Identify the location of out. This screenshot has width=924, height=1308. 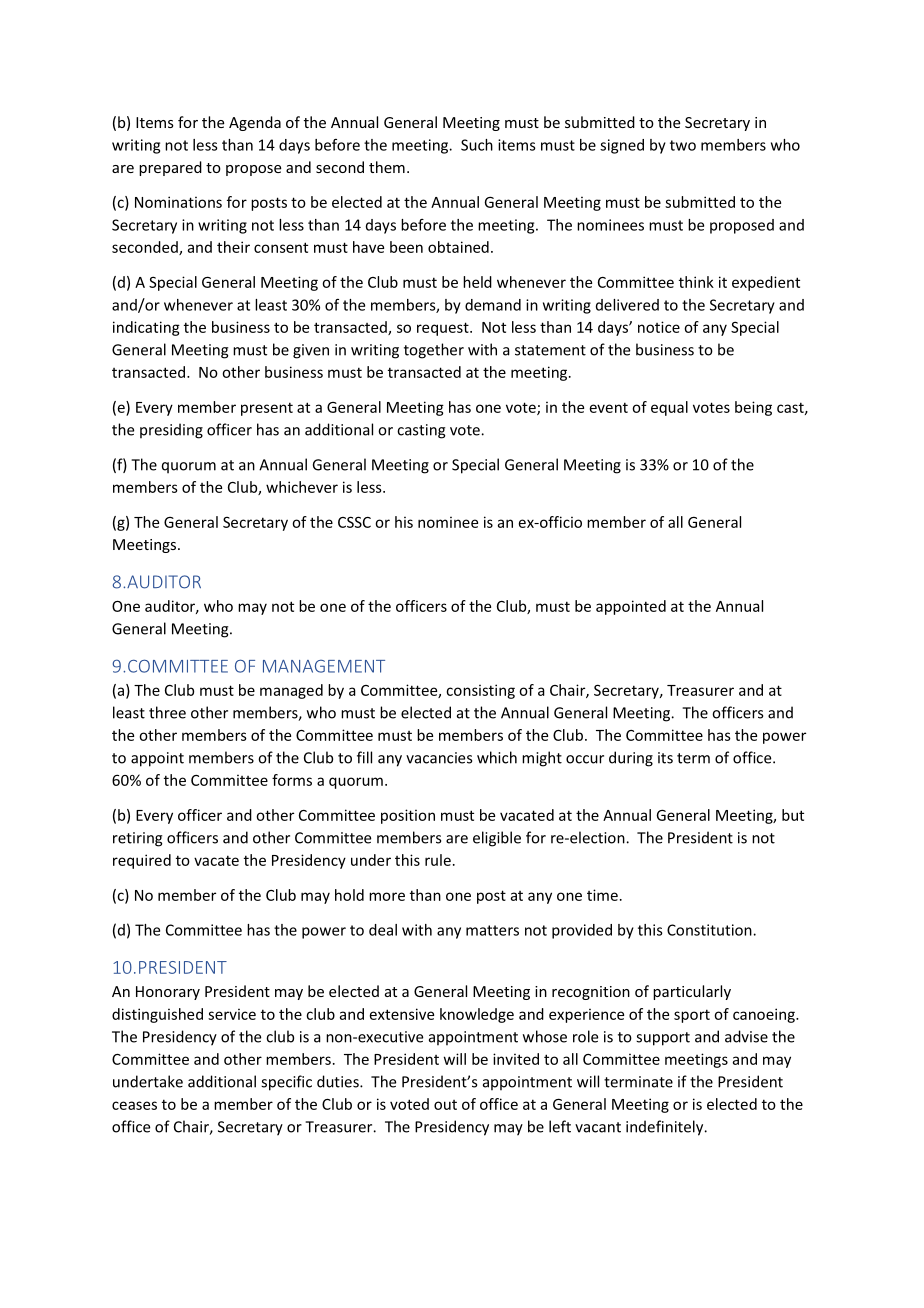
(445, 1105).
